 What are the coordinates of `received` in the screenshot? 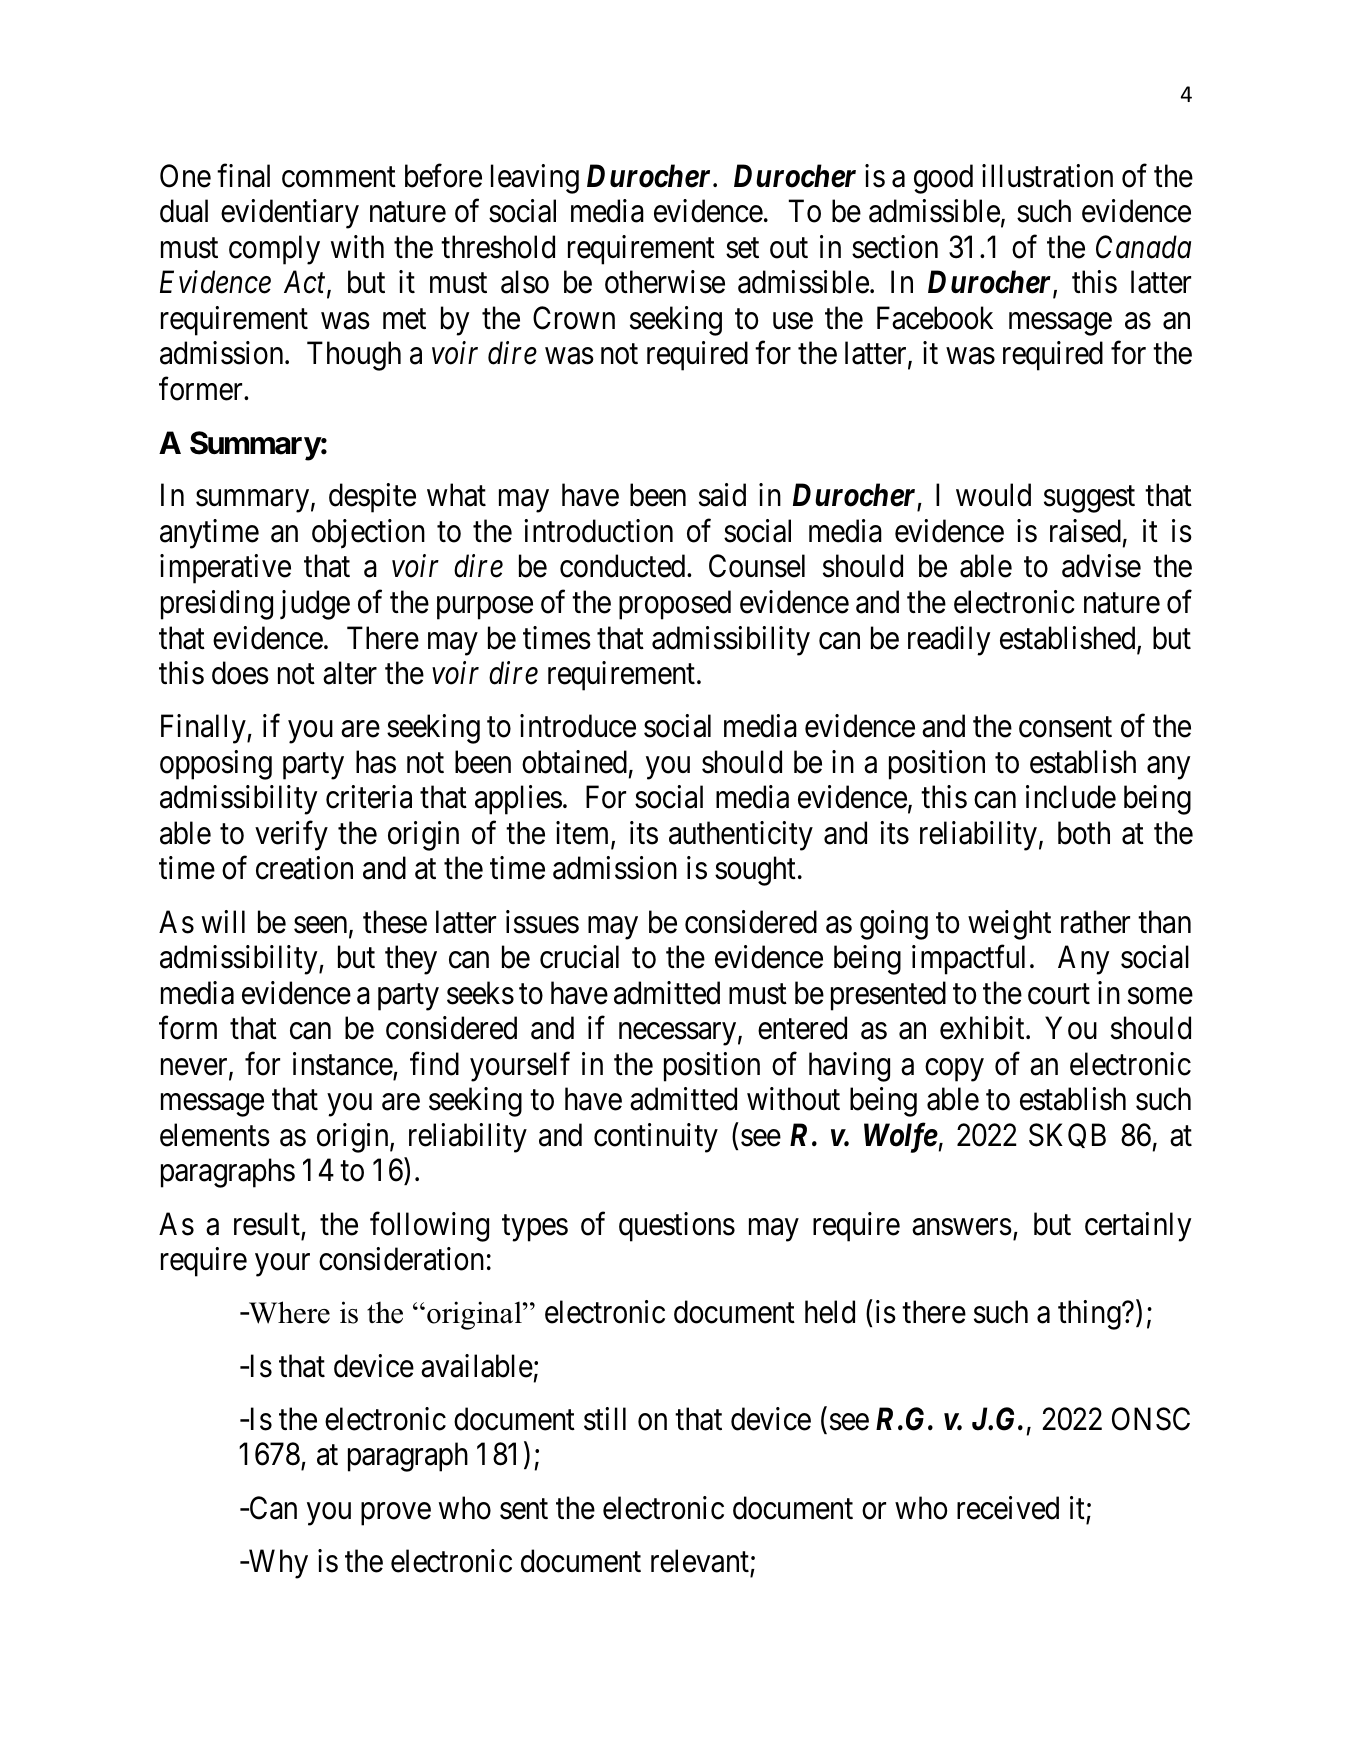 It's located at (1008, 1508).
